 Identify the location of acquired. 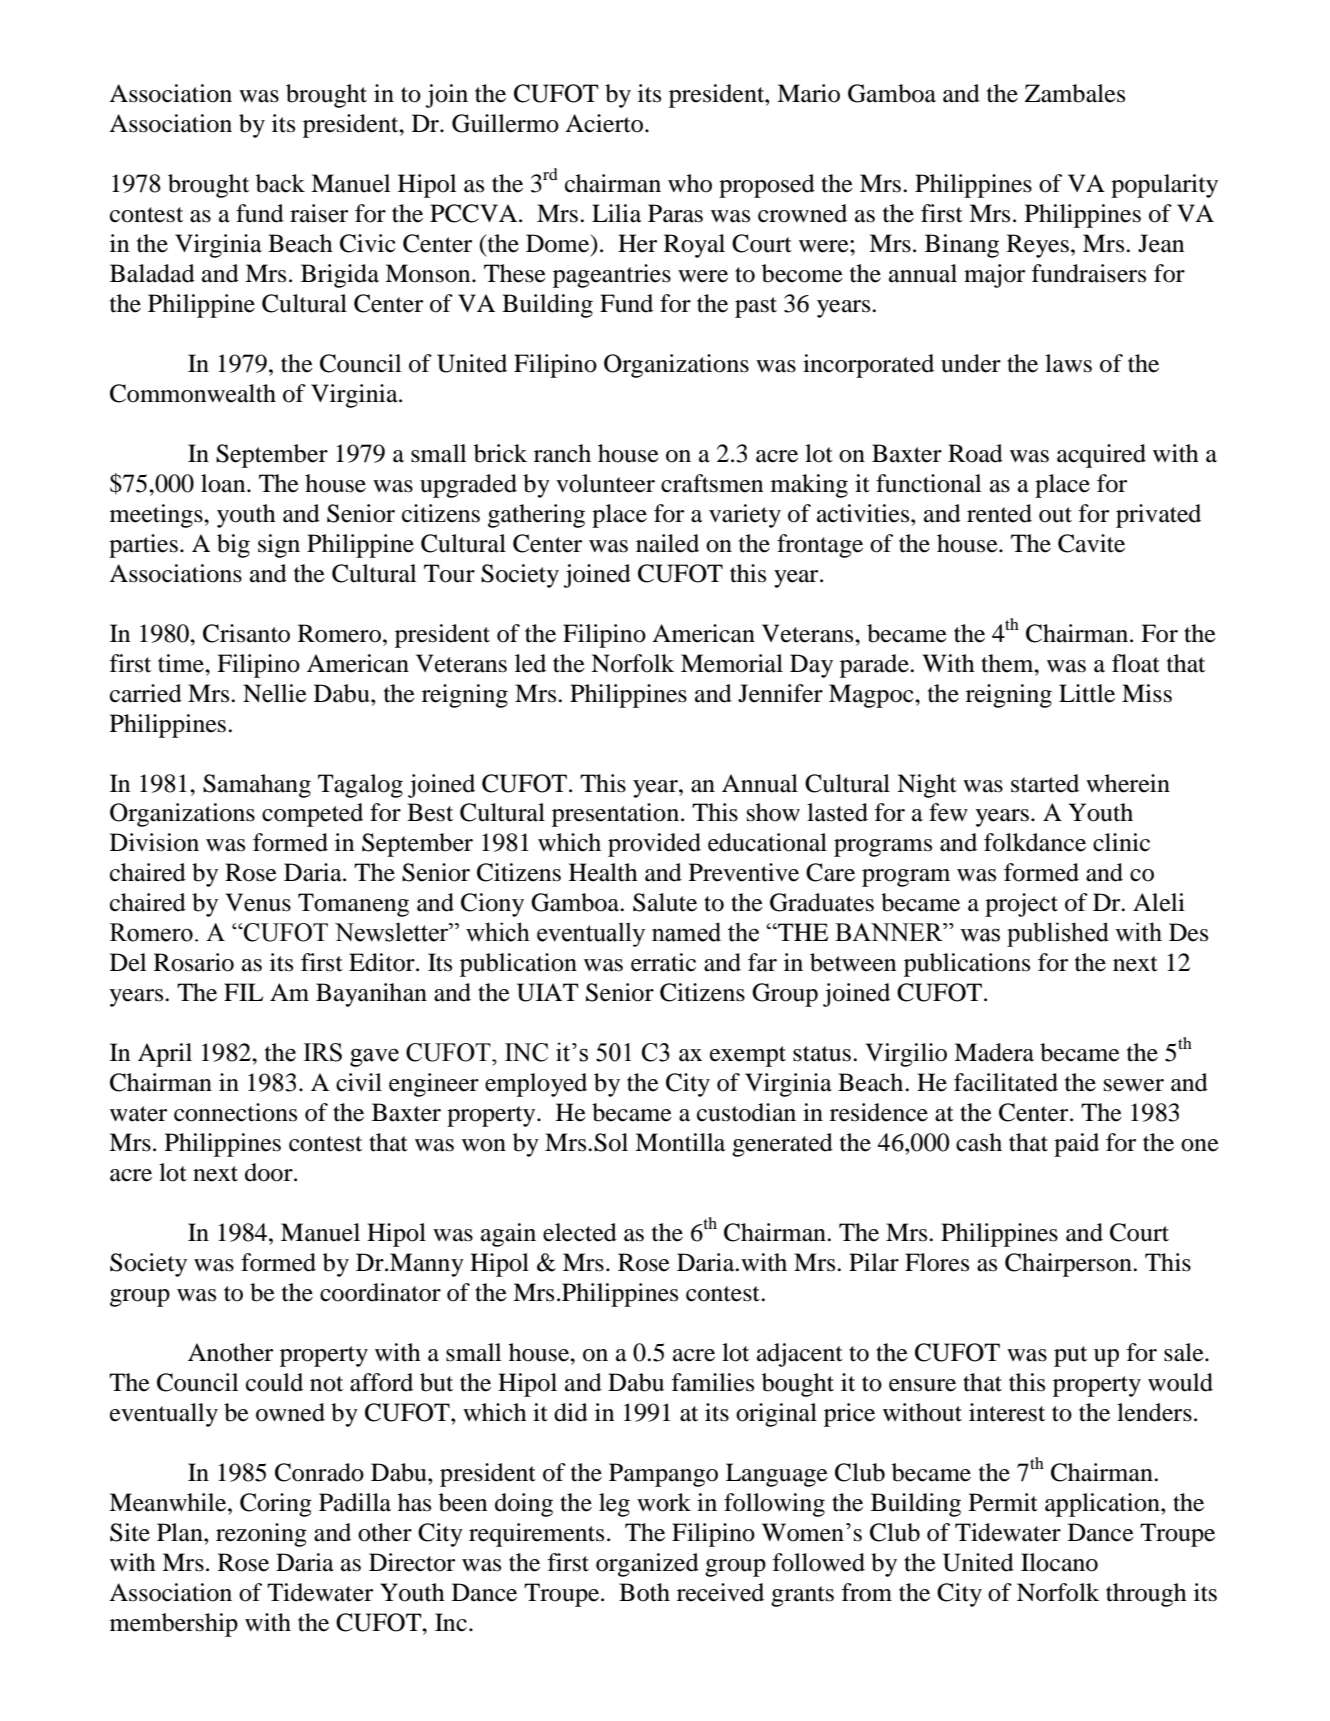
(1101, 456).
